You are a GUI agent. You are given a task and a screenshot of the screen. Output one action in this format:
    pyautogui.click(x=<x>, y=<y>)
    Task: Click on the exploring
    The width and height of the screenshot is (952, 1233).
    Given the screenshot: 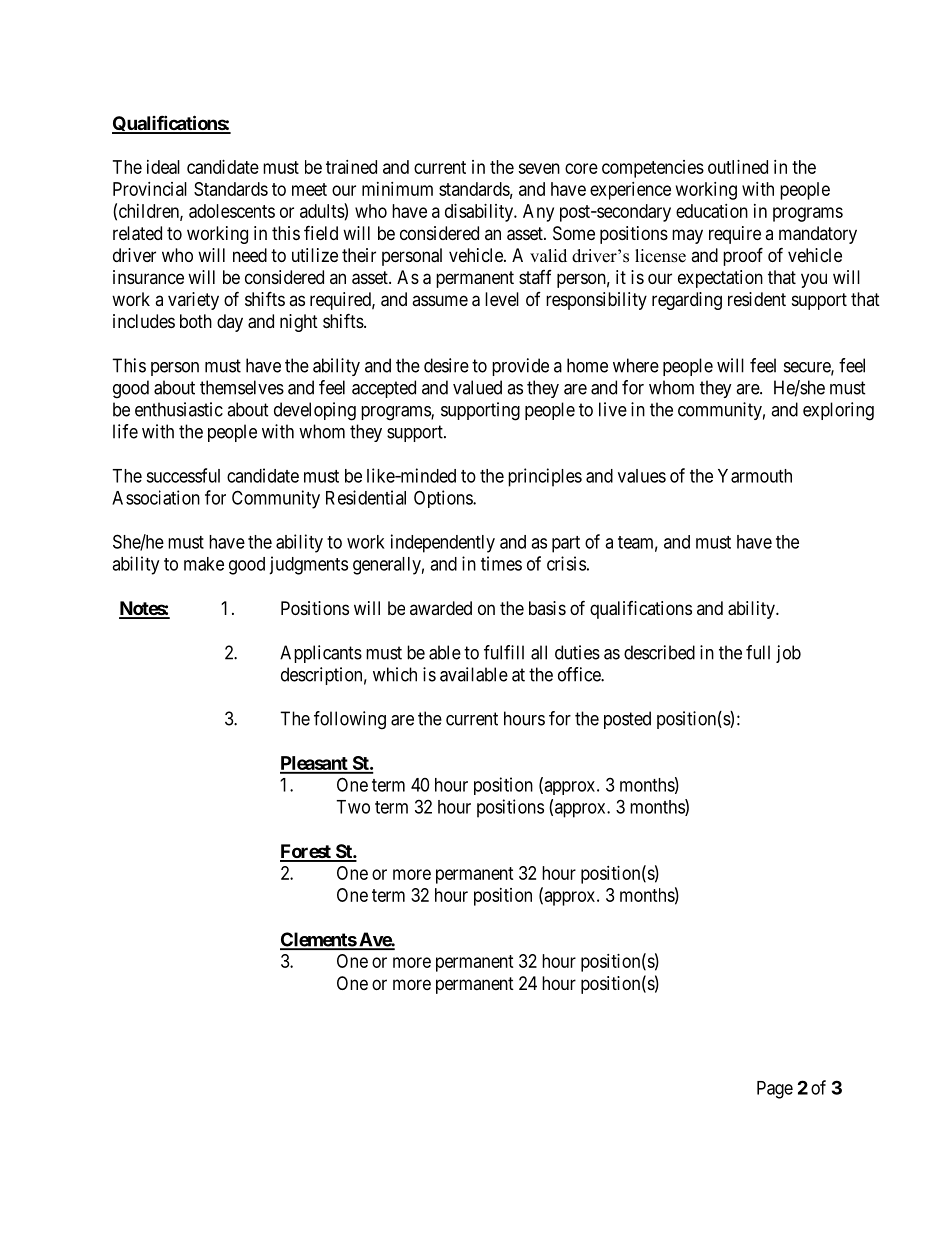 What is the action you would take?
    pyautogui.click(x=838, y=411)
